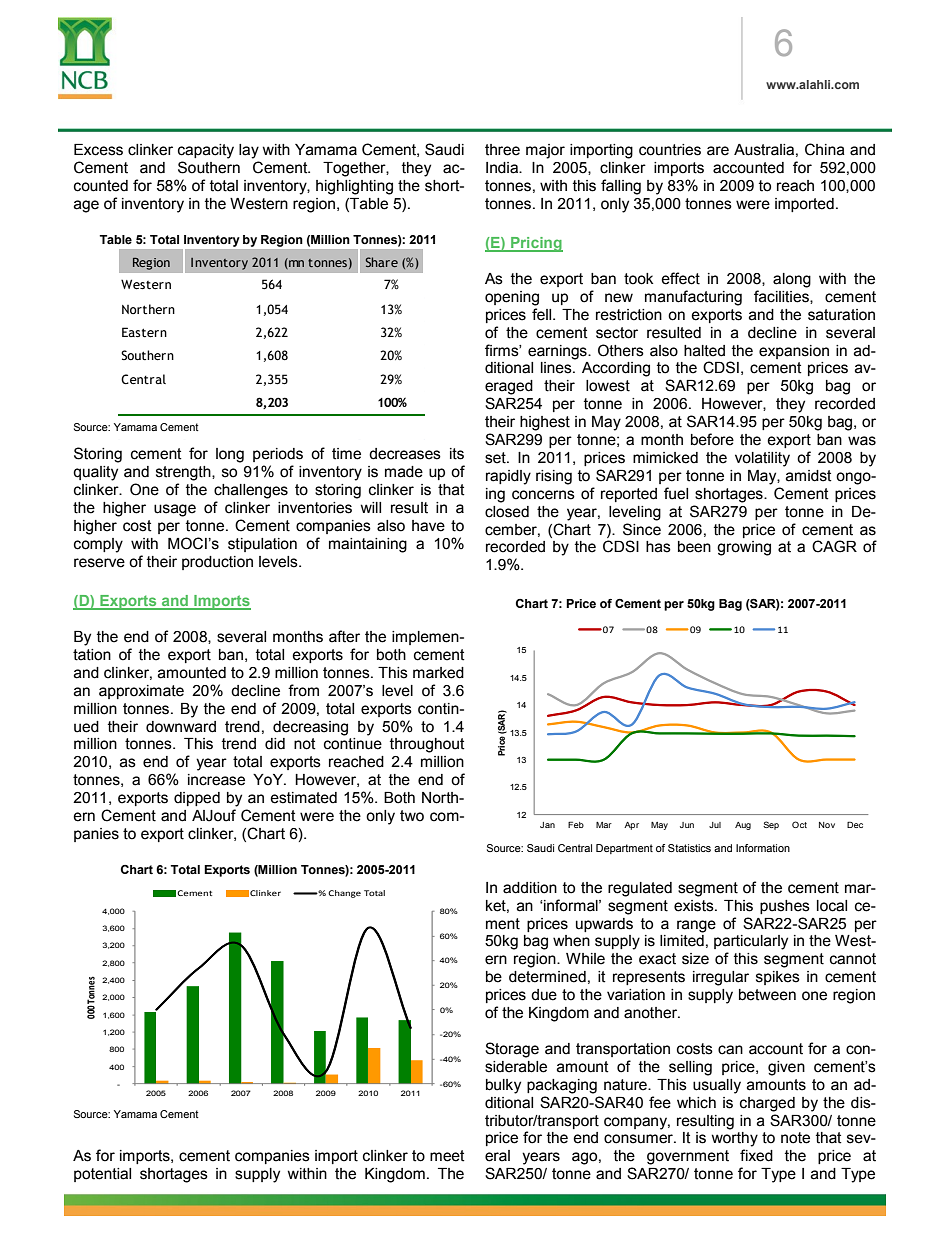 Image resolution: width=952 pixels, height=1233 pixels. What do you see at coordinates (175, 510) in the document?
I see `usage` at bounding box center [175, 510].
